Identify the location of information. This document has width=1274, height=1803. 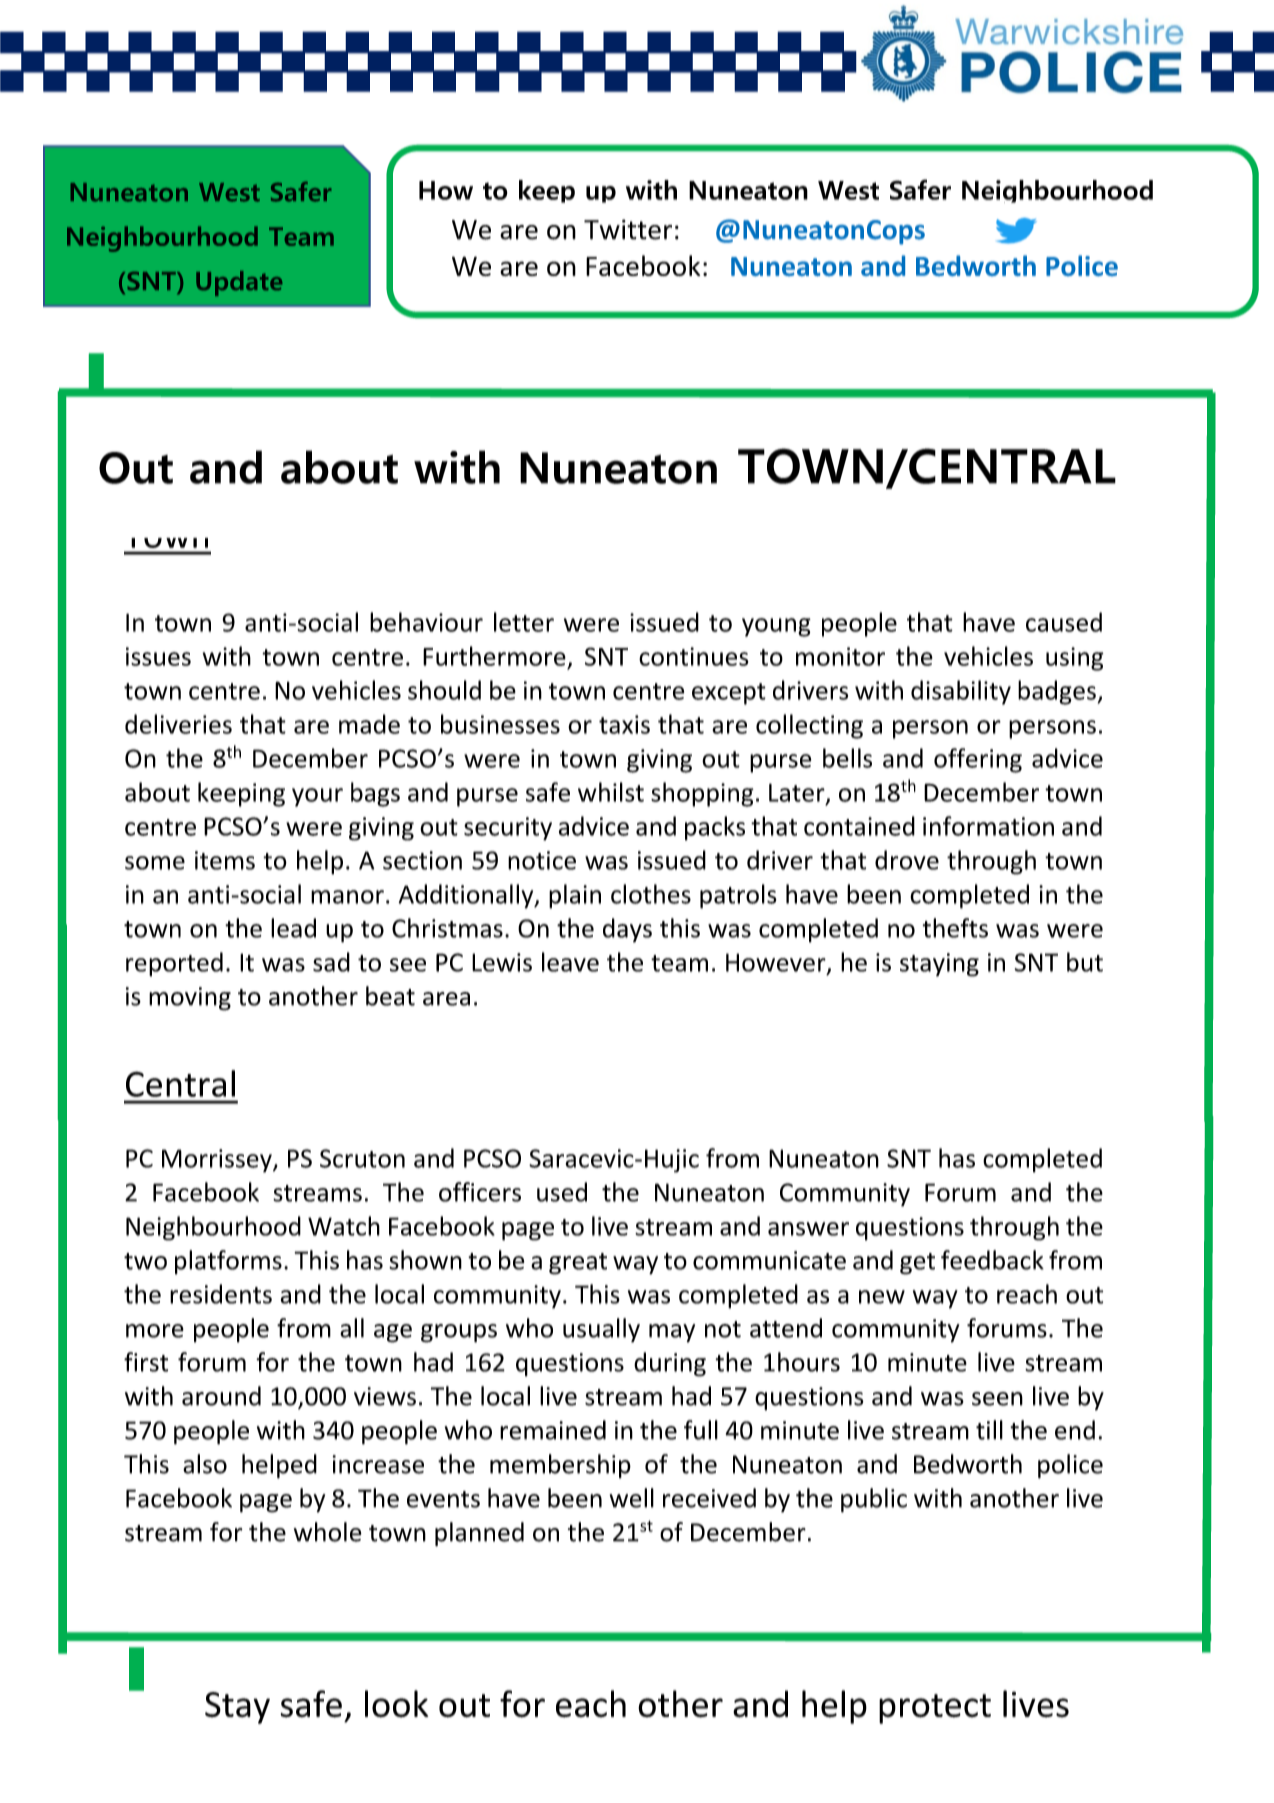
(988, 826).
